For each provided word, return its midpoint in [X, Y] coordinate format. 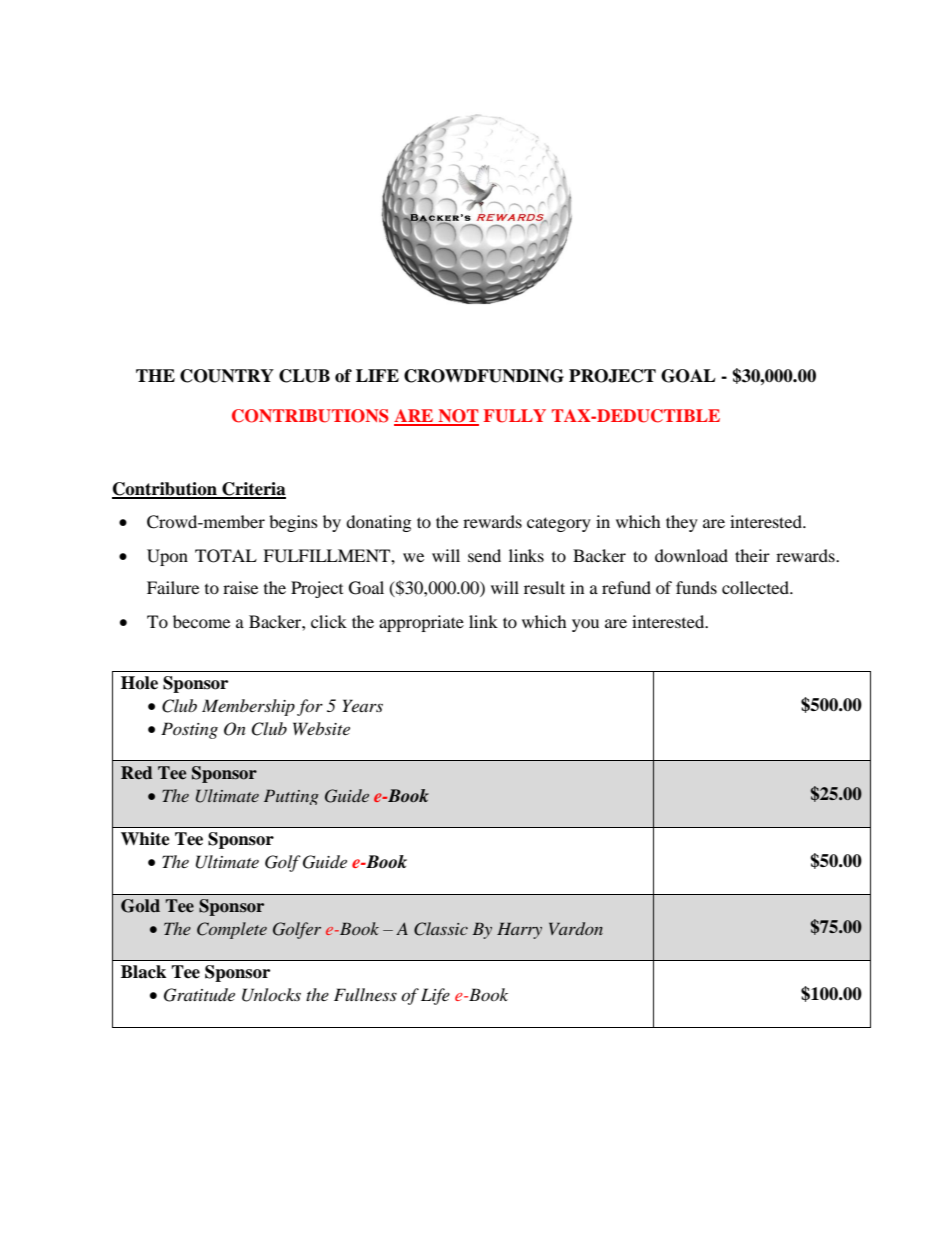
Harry [519, 930]
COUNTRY [227, 376]
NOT [457, 417]
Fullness [365, 994]
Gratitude [199, 995]
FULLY [514, 416]
